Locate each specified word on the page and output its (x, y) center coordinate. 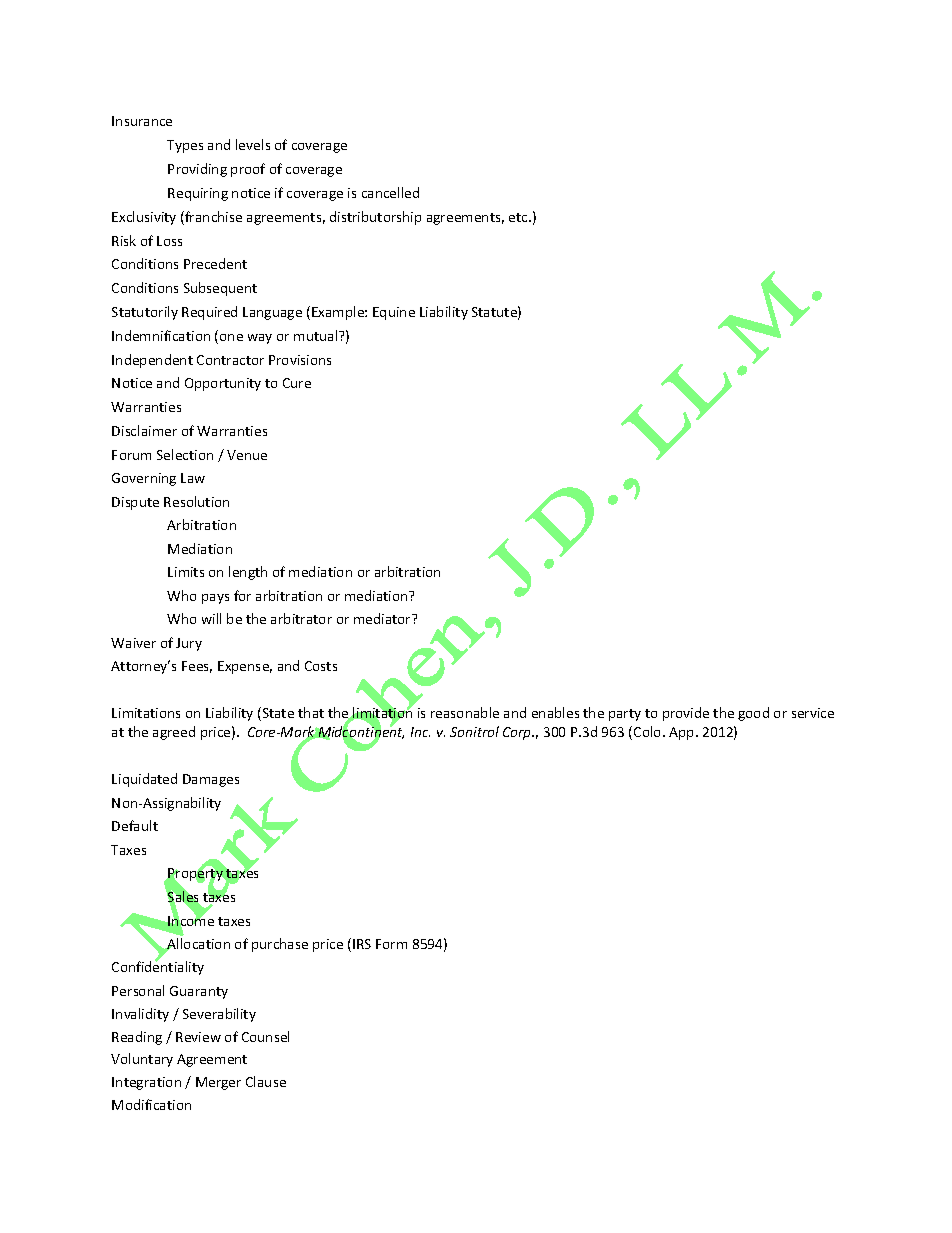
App (683, 733)
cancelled (390, 192)
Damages (211, 780)
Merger (218, 1083)
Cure (297, 383)
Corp (518, 733)
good (753, 714)
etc (519, 217)
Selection (185, 454)
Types (185, 146)
